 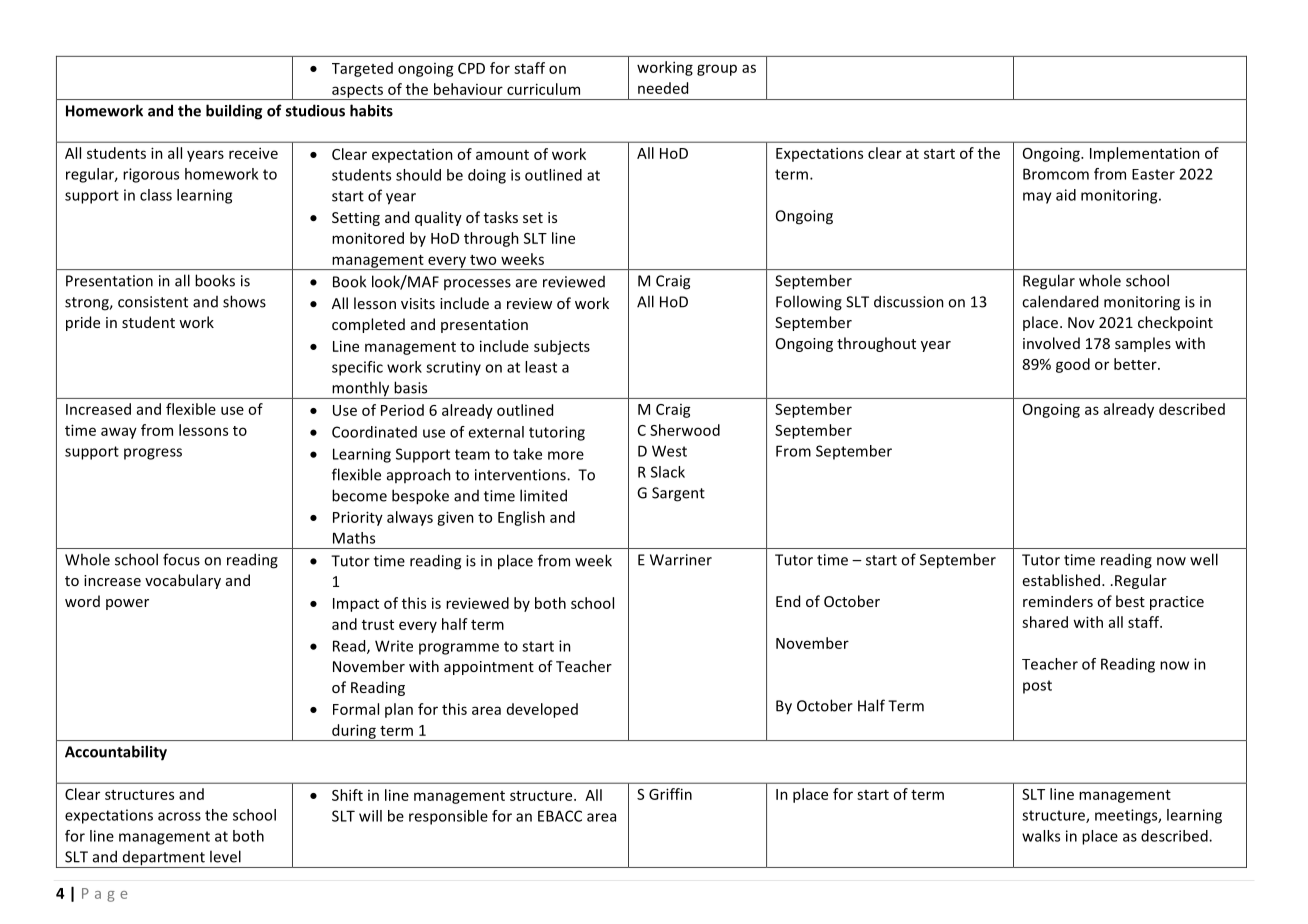 I want to click on building, so click(x=234, y=112).
